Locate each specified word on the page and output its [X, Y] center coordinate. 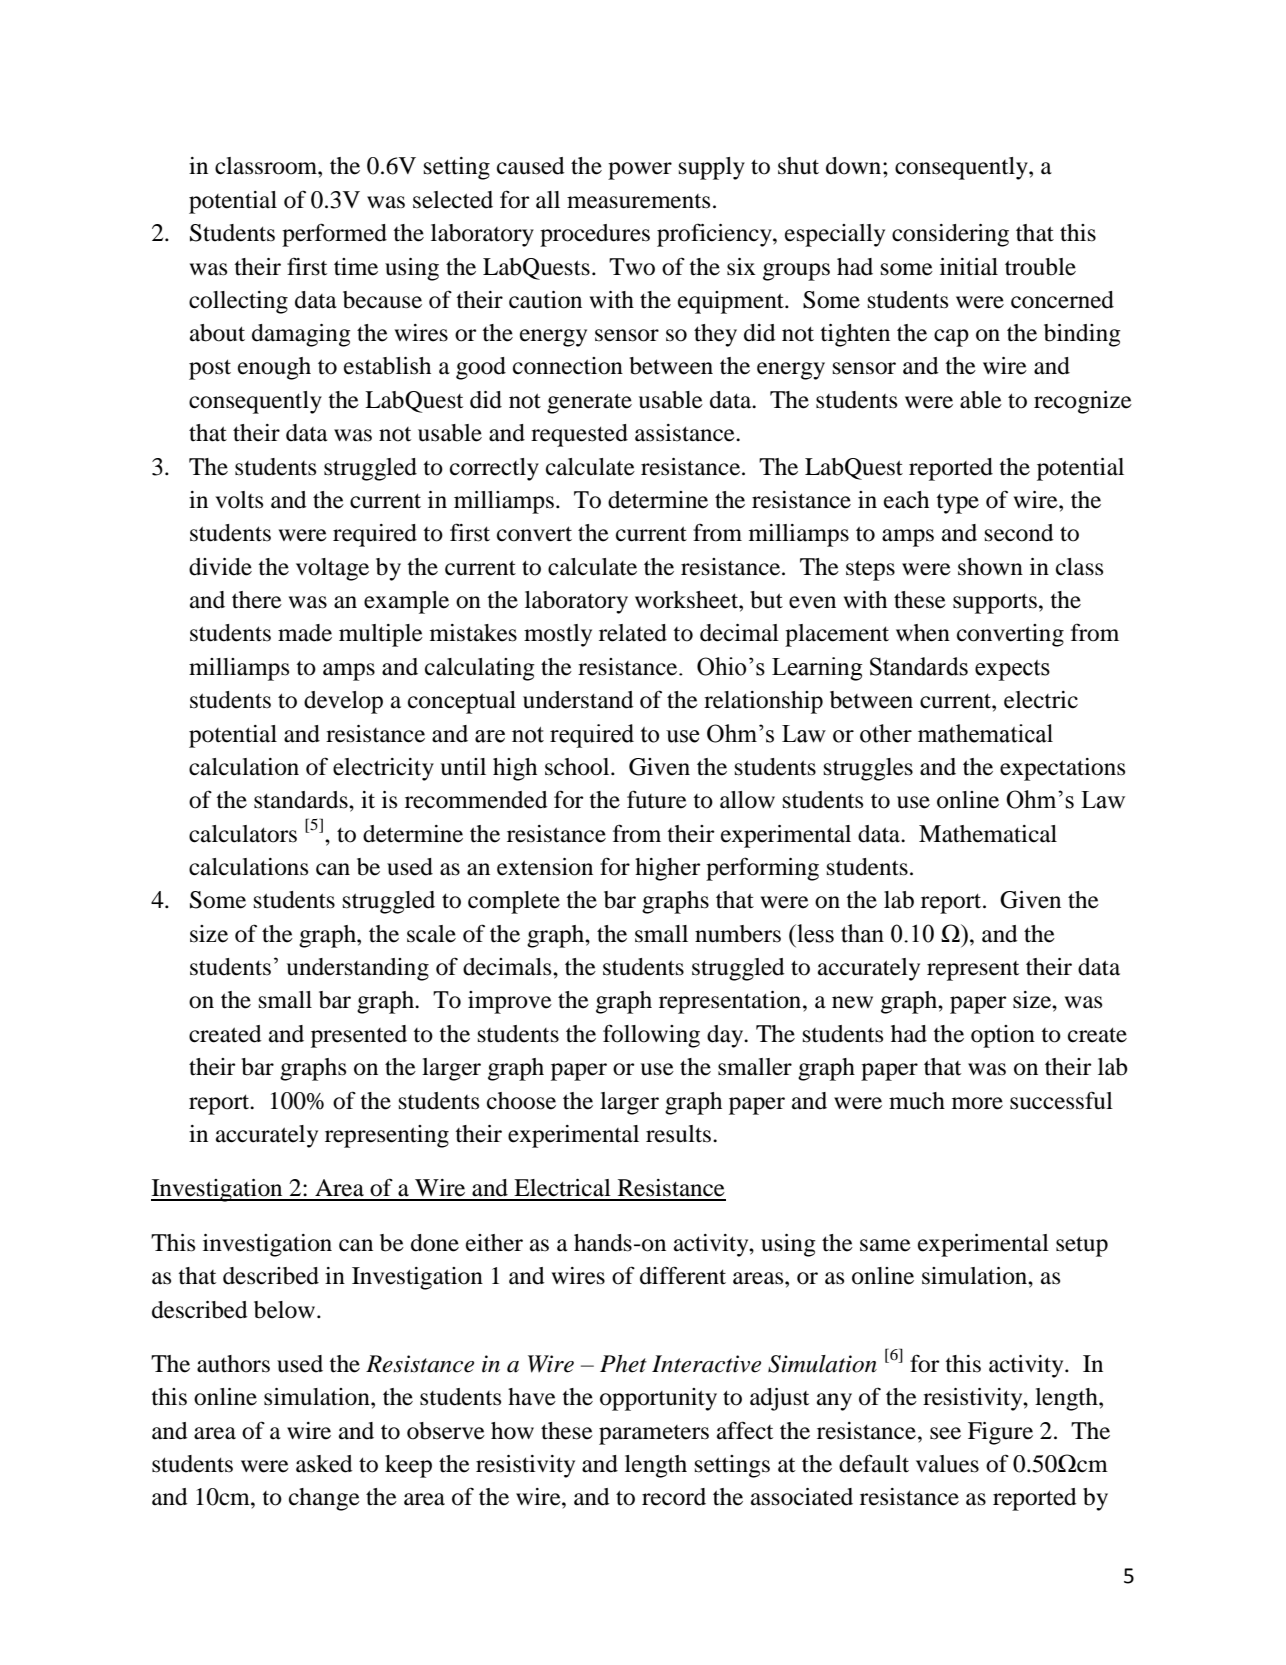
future [657, 799]
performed [334, 235]
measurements [638, 201]
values [947, 1464]
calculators [243, 834]
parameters [654, 1435]
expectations [1062, 769]
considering [950, 235]
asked [324, 1464]
